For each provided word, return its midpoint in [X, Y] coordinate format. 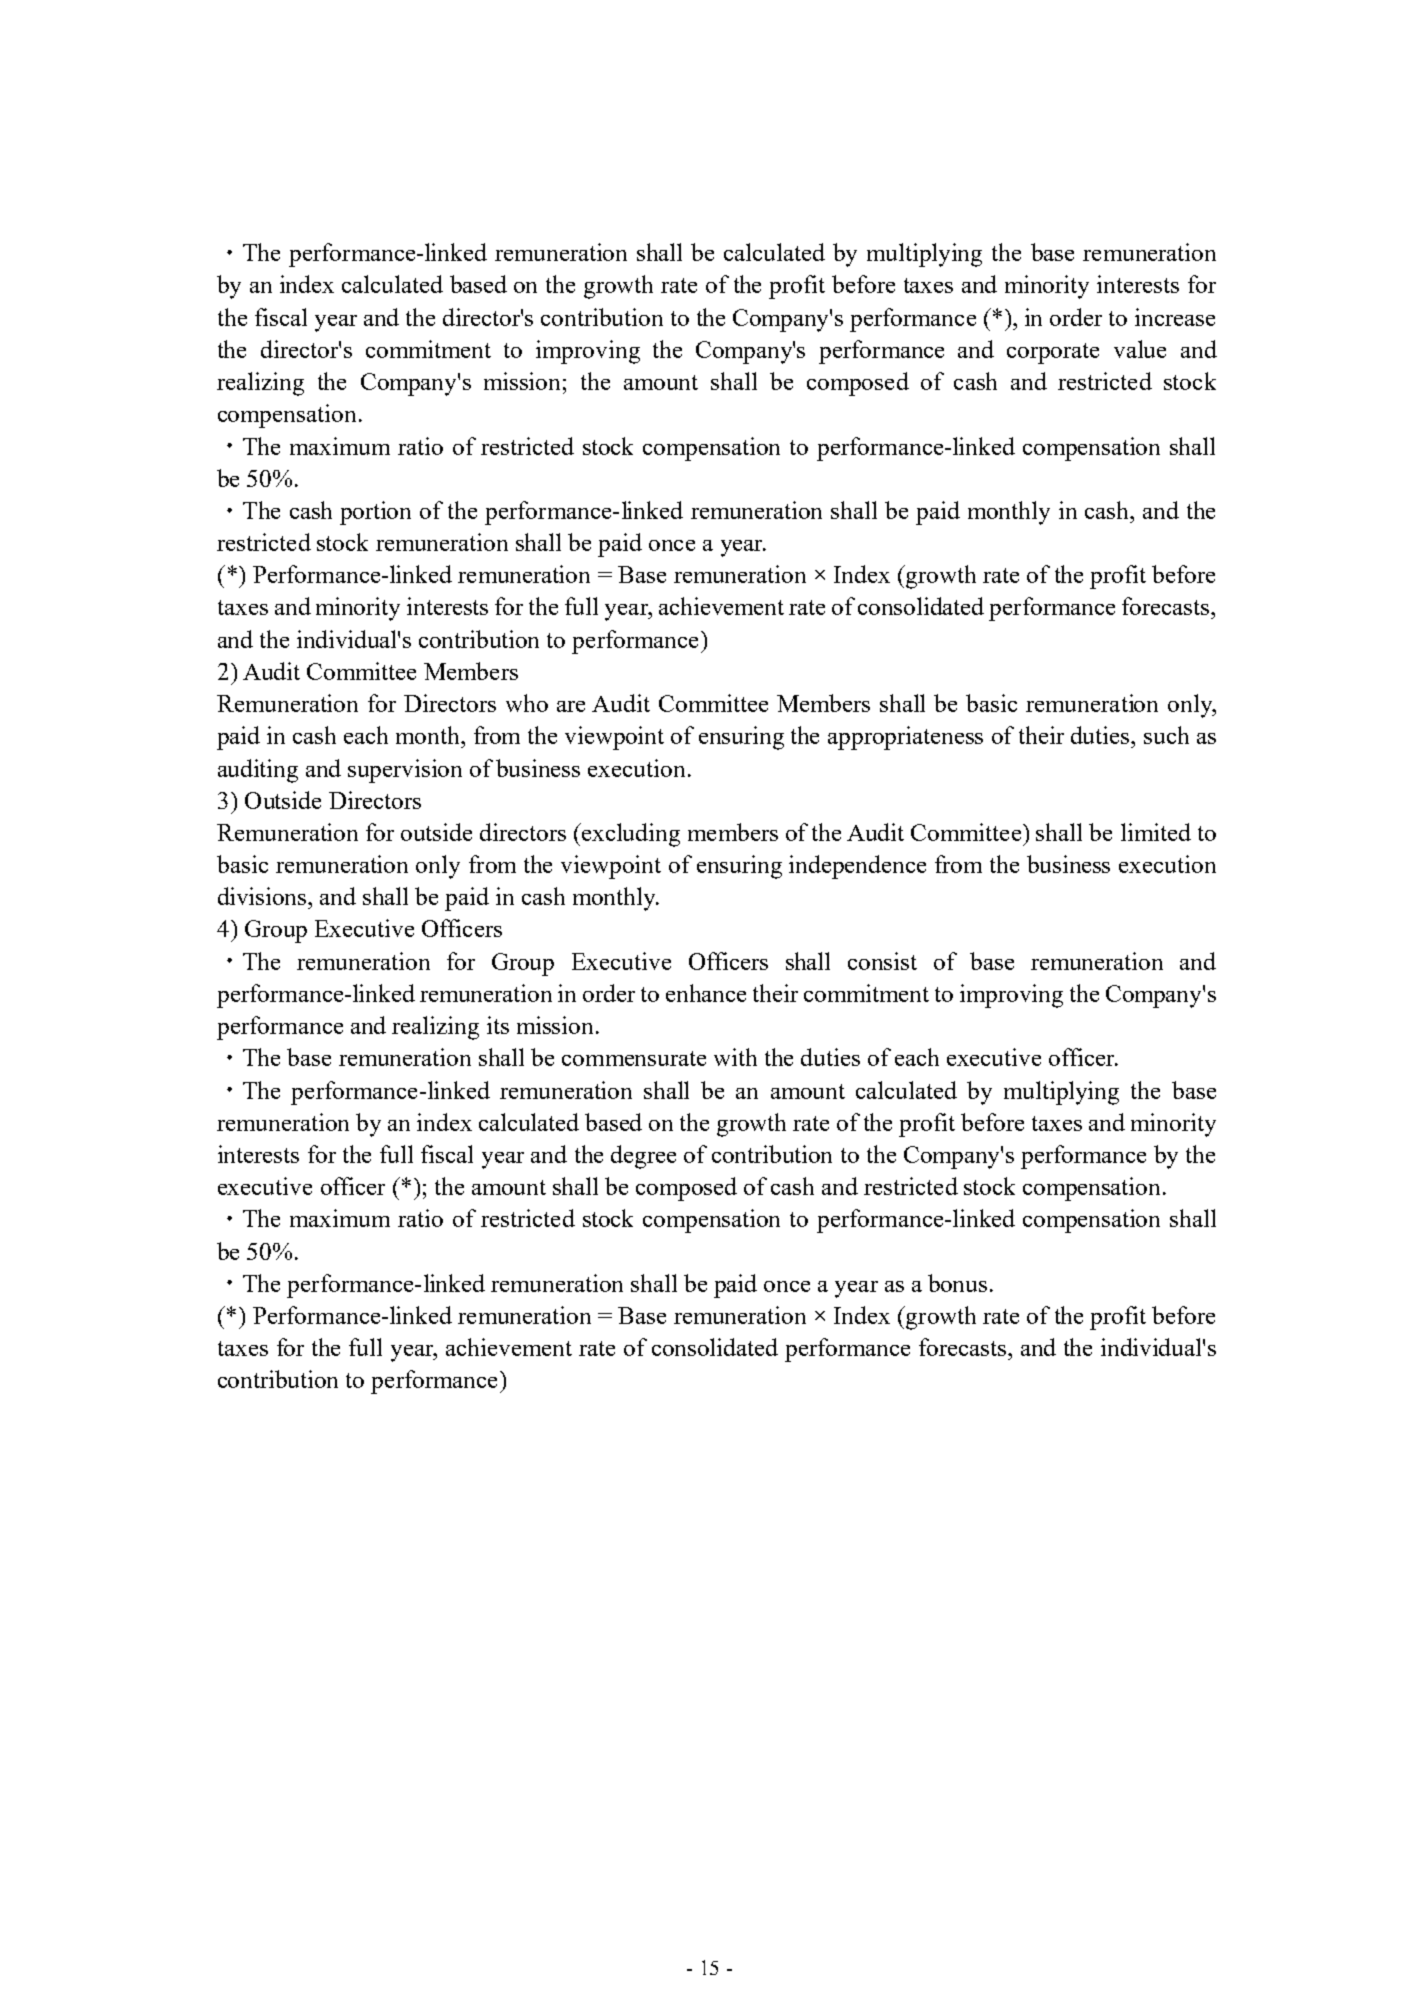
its [498, 1025]
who [527, 703]
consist [882, 961]
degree [643, 1157]
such [1166, 735]
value [1140, 349]
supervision [405, 771]
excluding [630, 835]
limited [1156, 832]
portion [375, 513]
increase [1175, 317]
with [735, 1057]
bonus [957, 1283]
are [571, 706]
